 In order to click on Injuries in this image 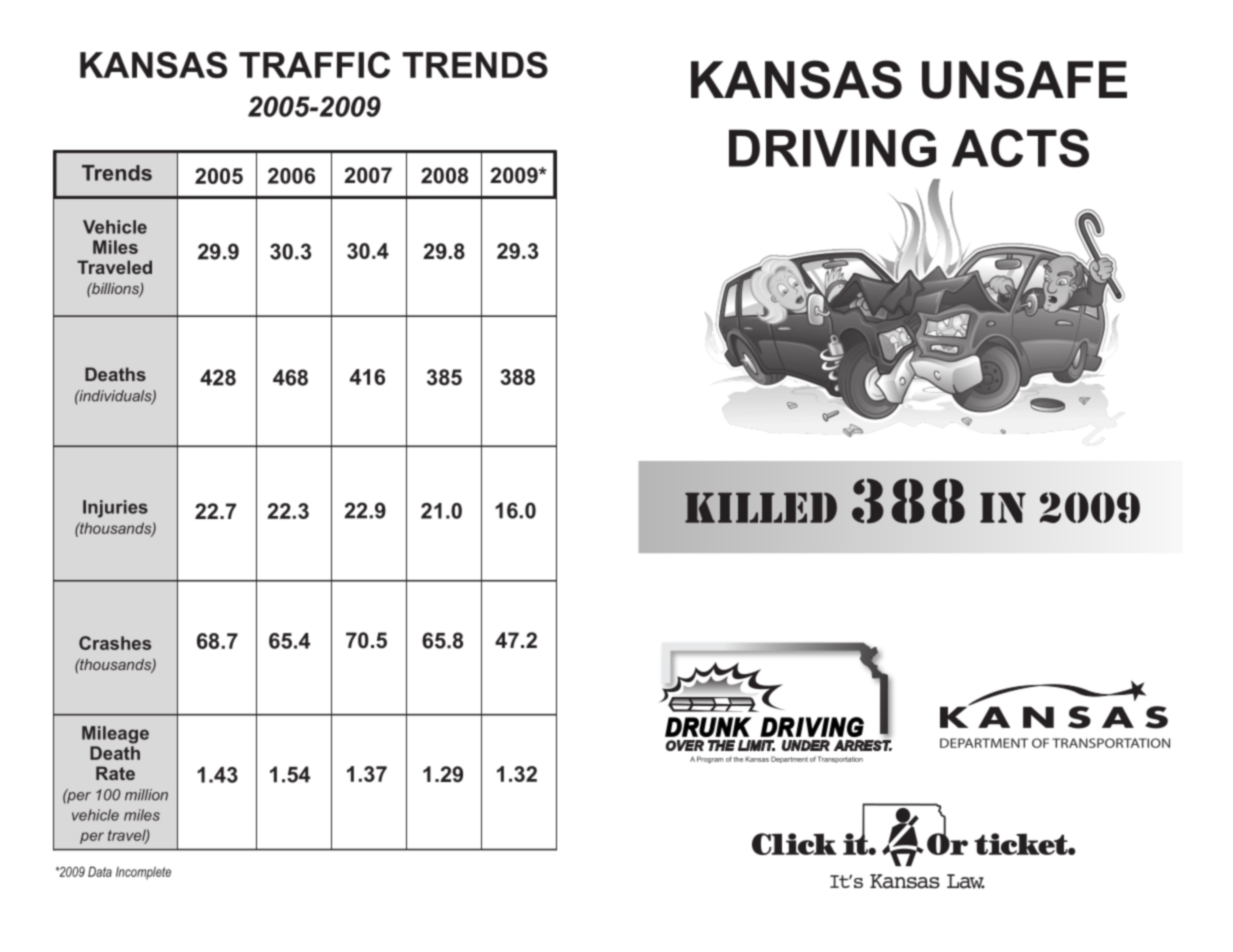, I will do `click(115, 509)`.
